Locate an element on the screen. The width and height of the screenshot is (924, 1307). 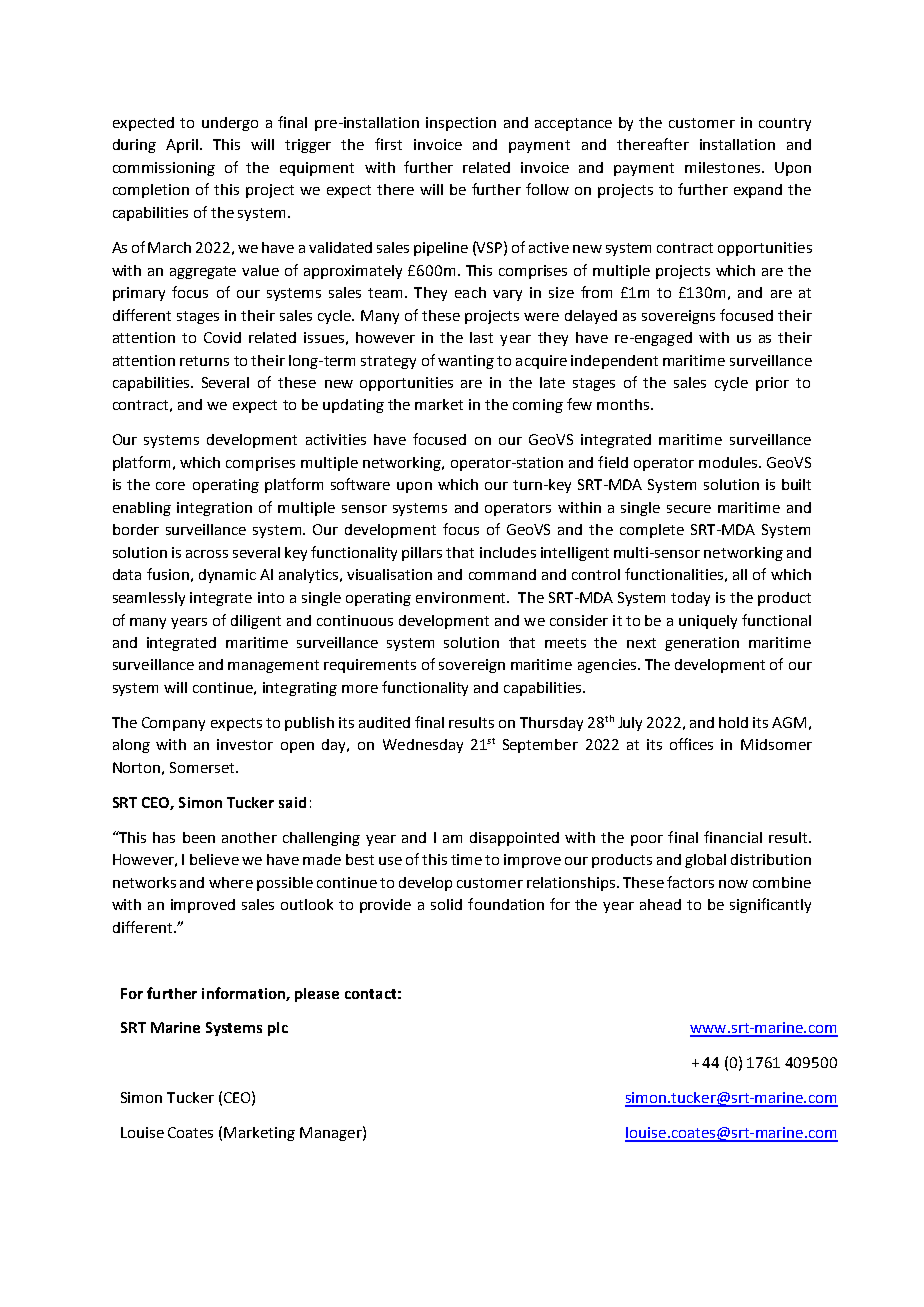
April is located at coordinates (183, 146).
